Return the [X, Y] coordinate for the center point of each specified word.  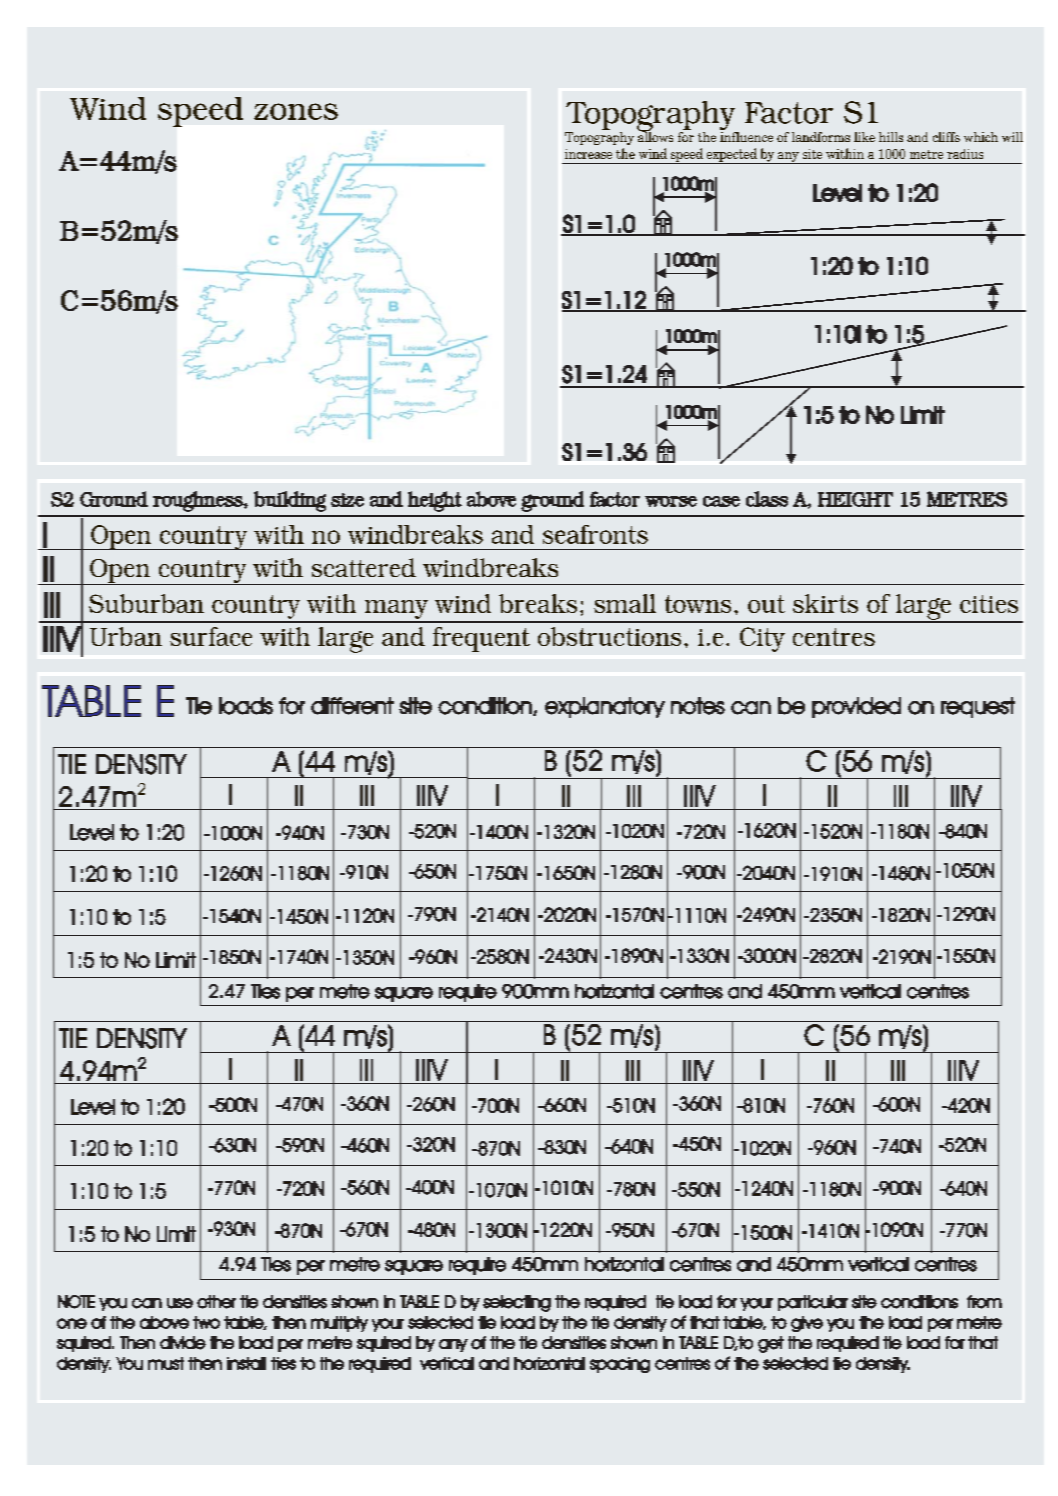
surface [211, 636]
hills [891, 137]
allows [655, 135]
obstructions [609, 636]
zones [296, 111]
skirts [825, 603]
